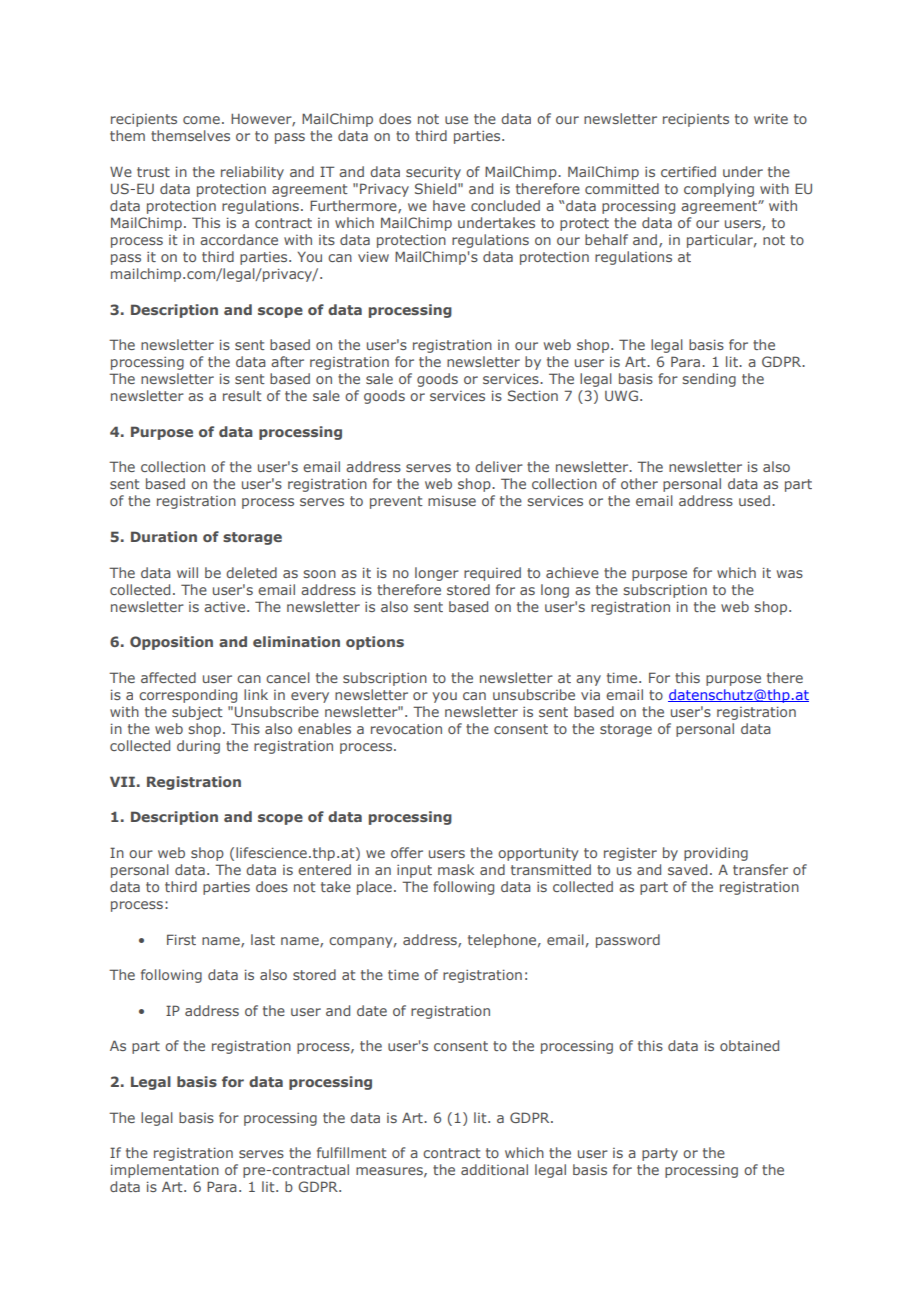 This screenshot has height=1308, width=924. I want to click on Opposition, so click(171, 643).
